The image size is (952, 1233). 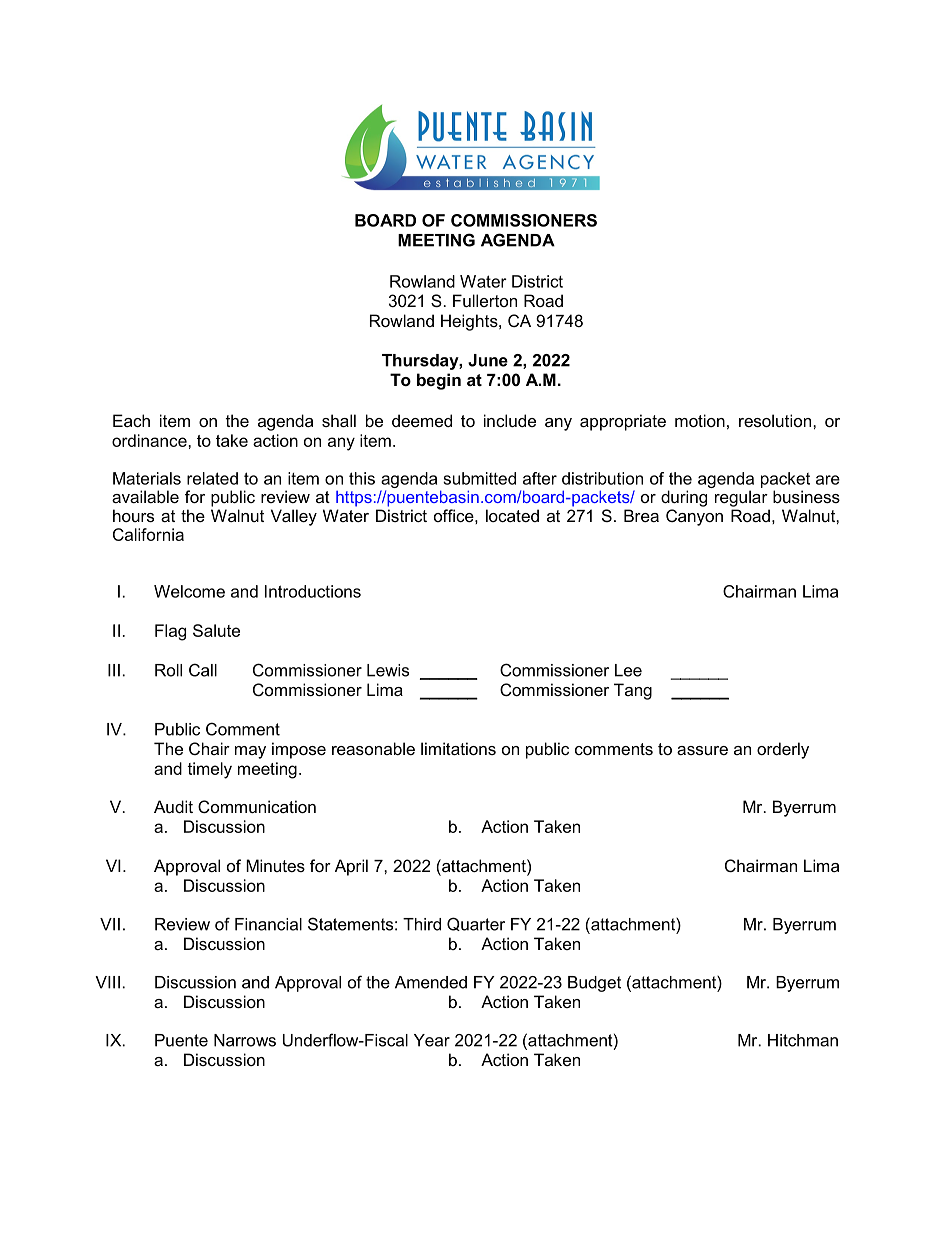 I want to click on resolution, so click(x=775, y=420).
